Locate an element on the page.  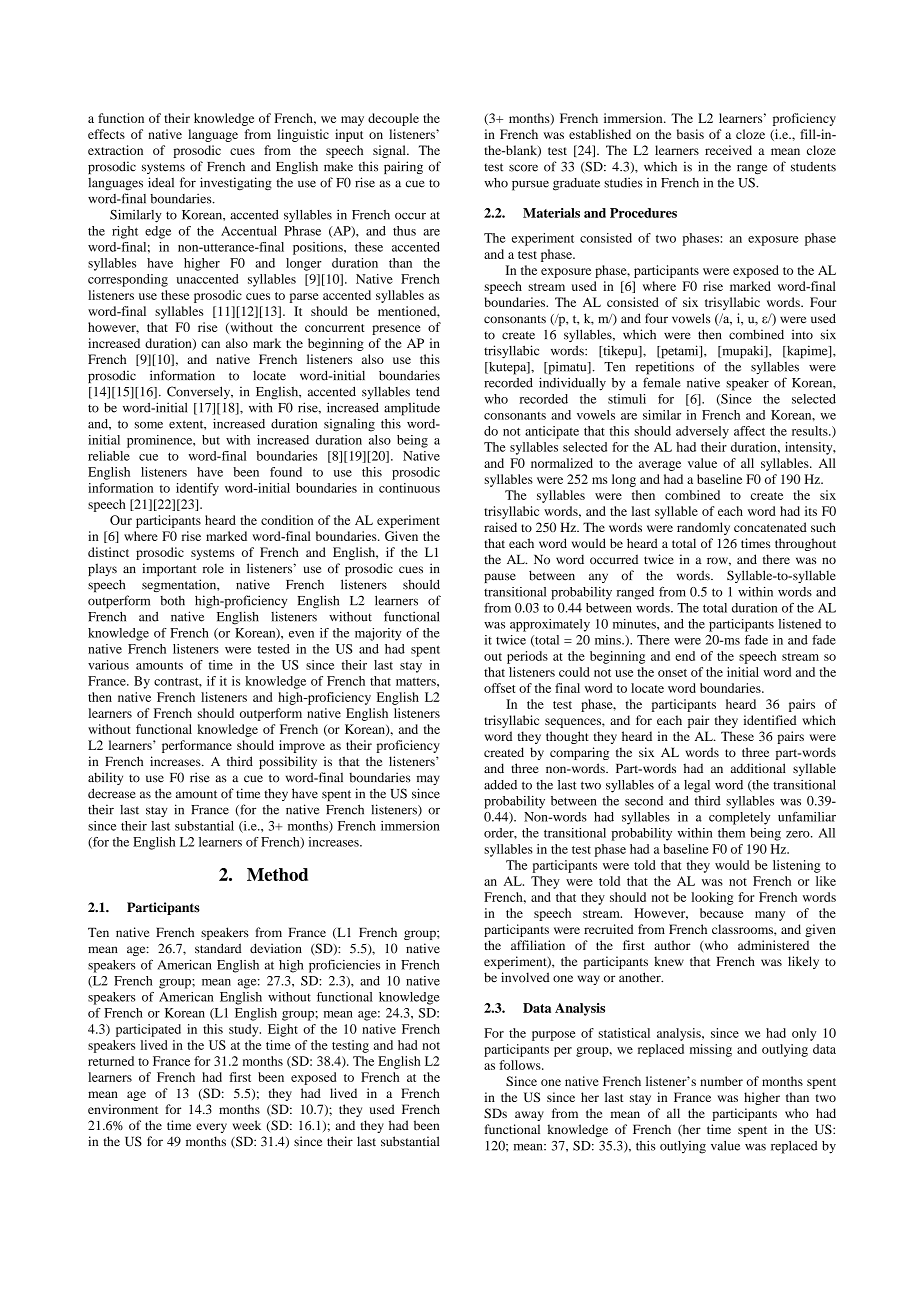
identify is located at coordinates (197, 489).
